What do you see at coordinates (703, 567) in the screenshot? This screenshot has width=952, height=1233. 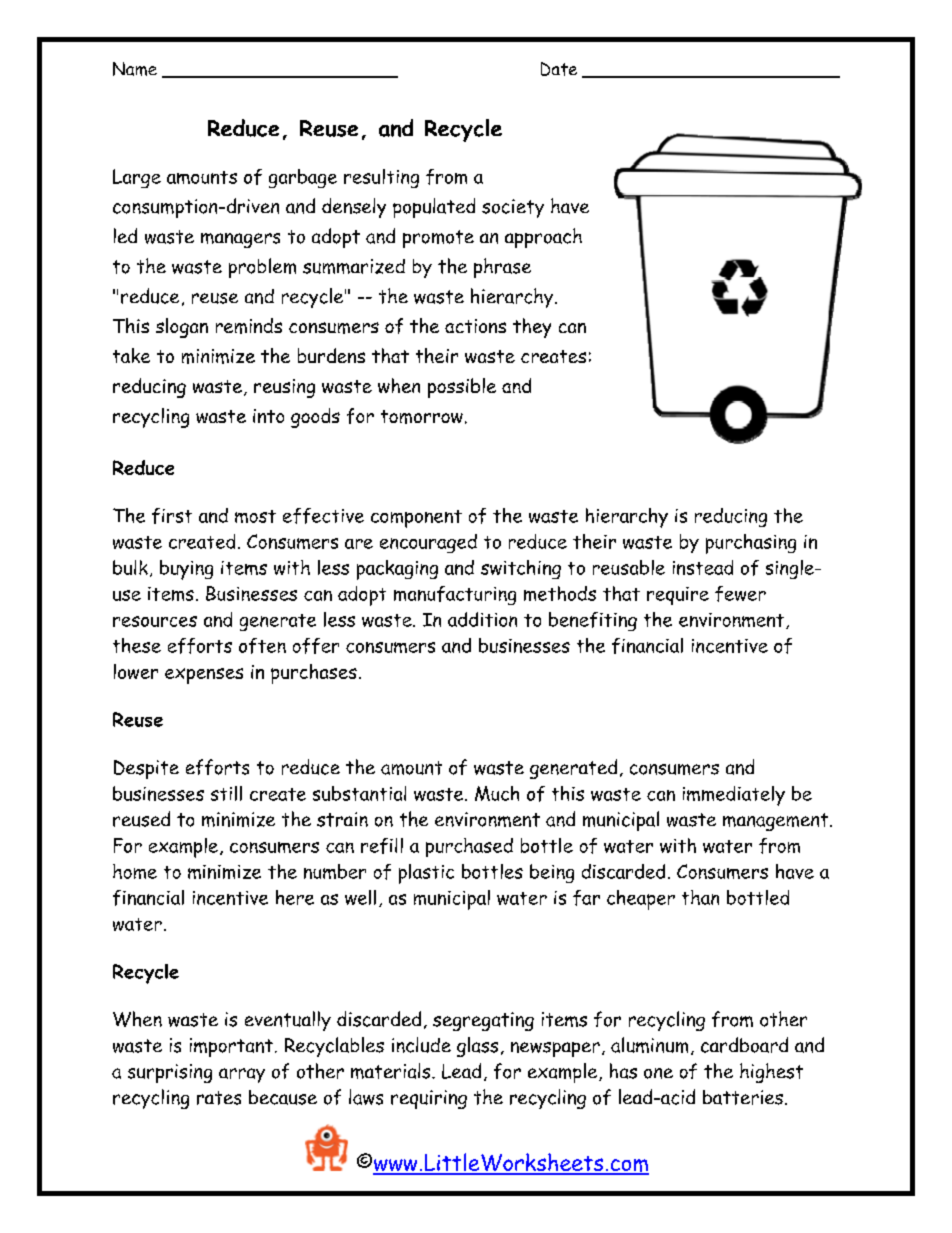 I see `instead` at bounding box center [703, 567].
